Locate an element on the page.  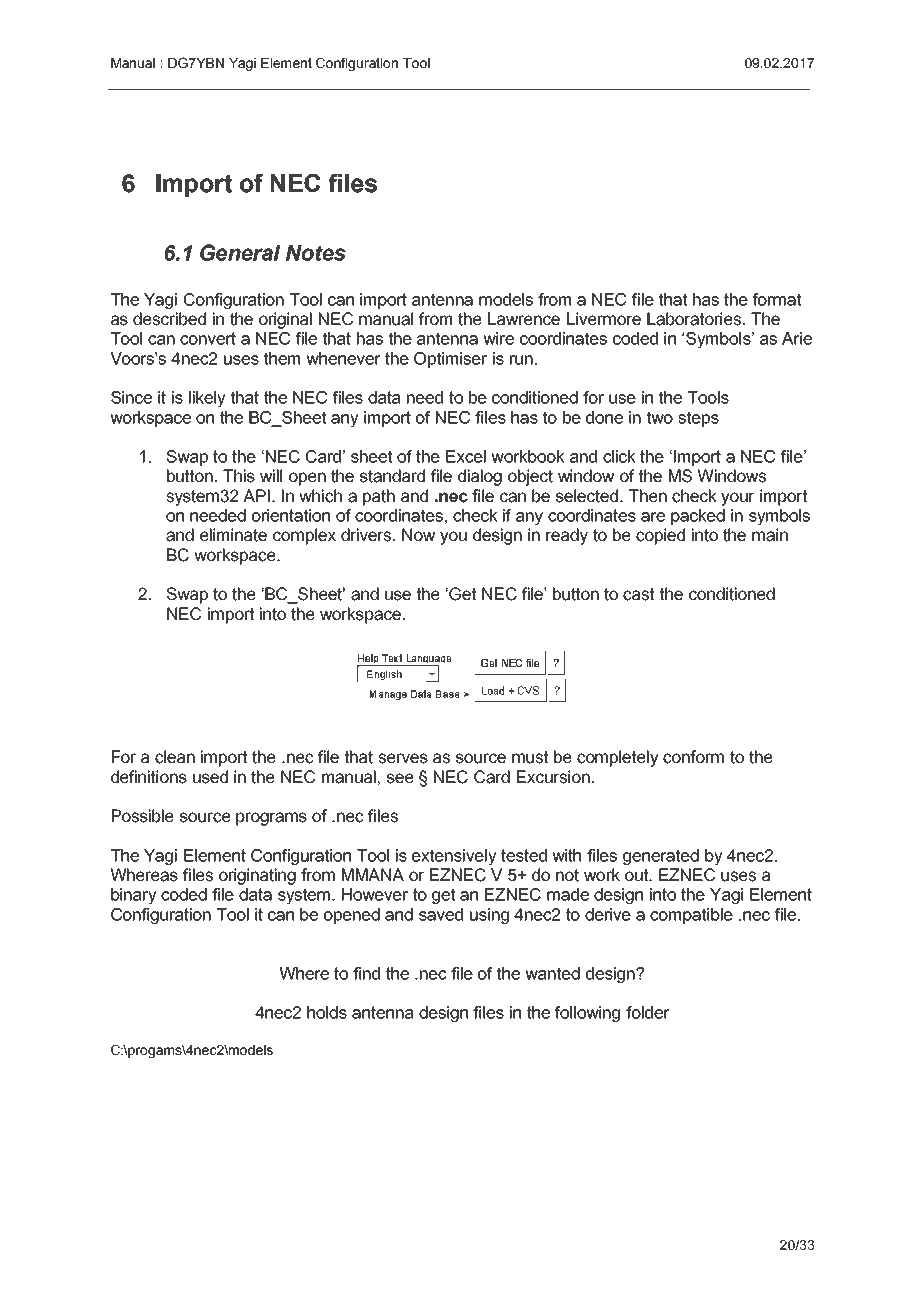
cast is located at coordinates (638, 594).
